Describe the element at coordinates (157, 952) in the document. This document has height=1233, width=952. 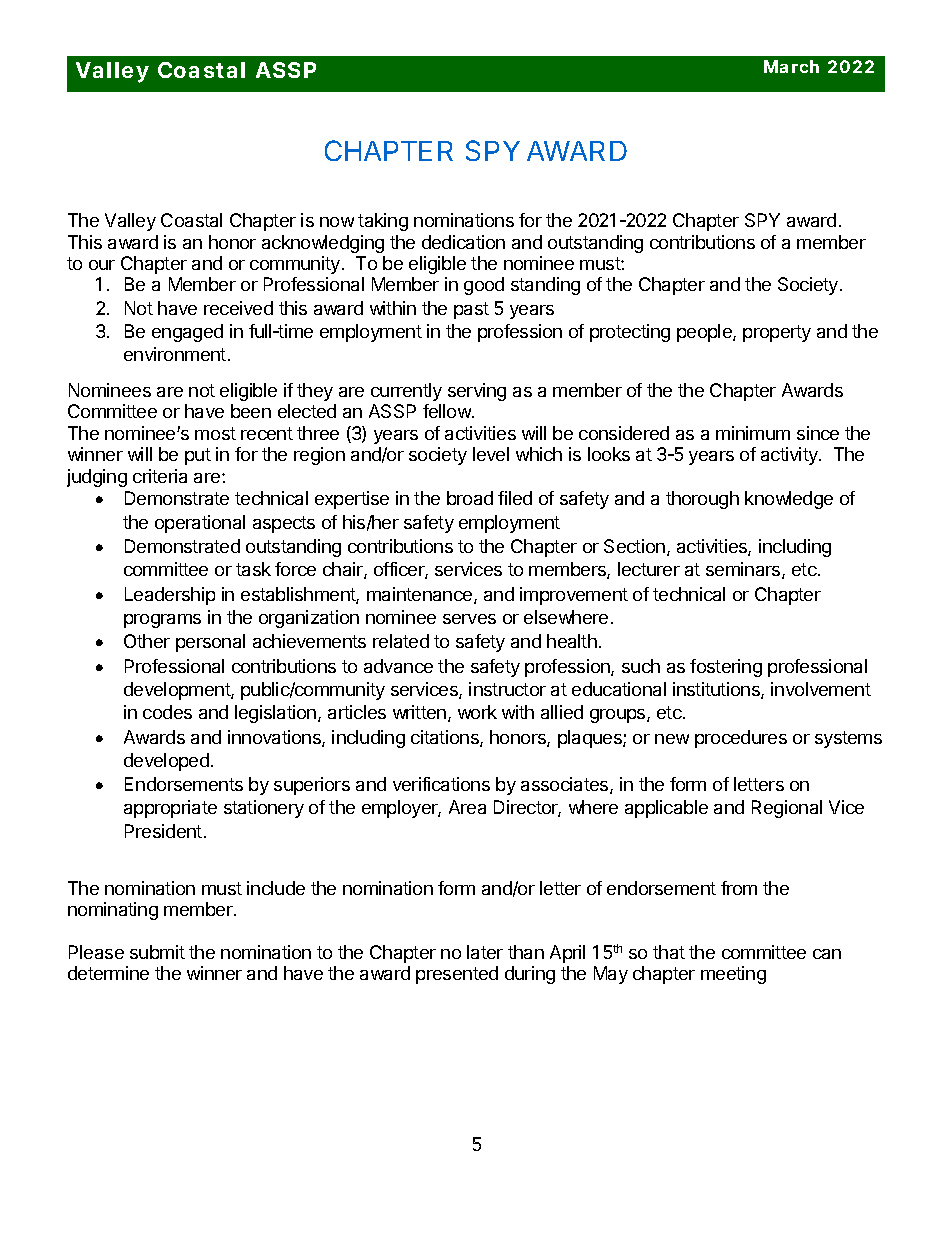
I see `submit` at that location.
